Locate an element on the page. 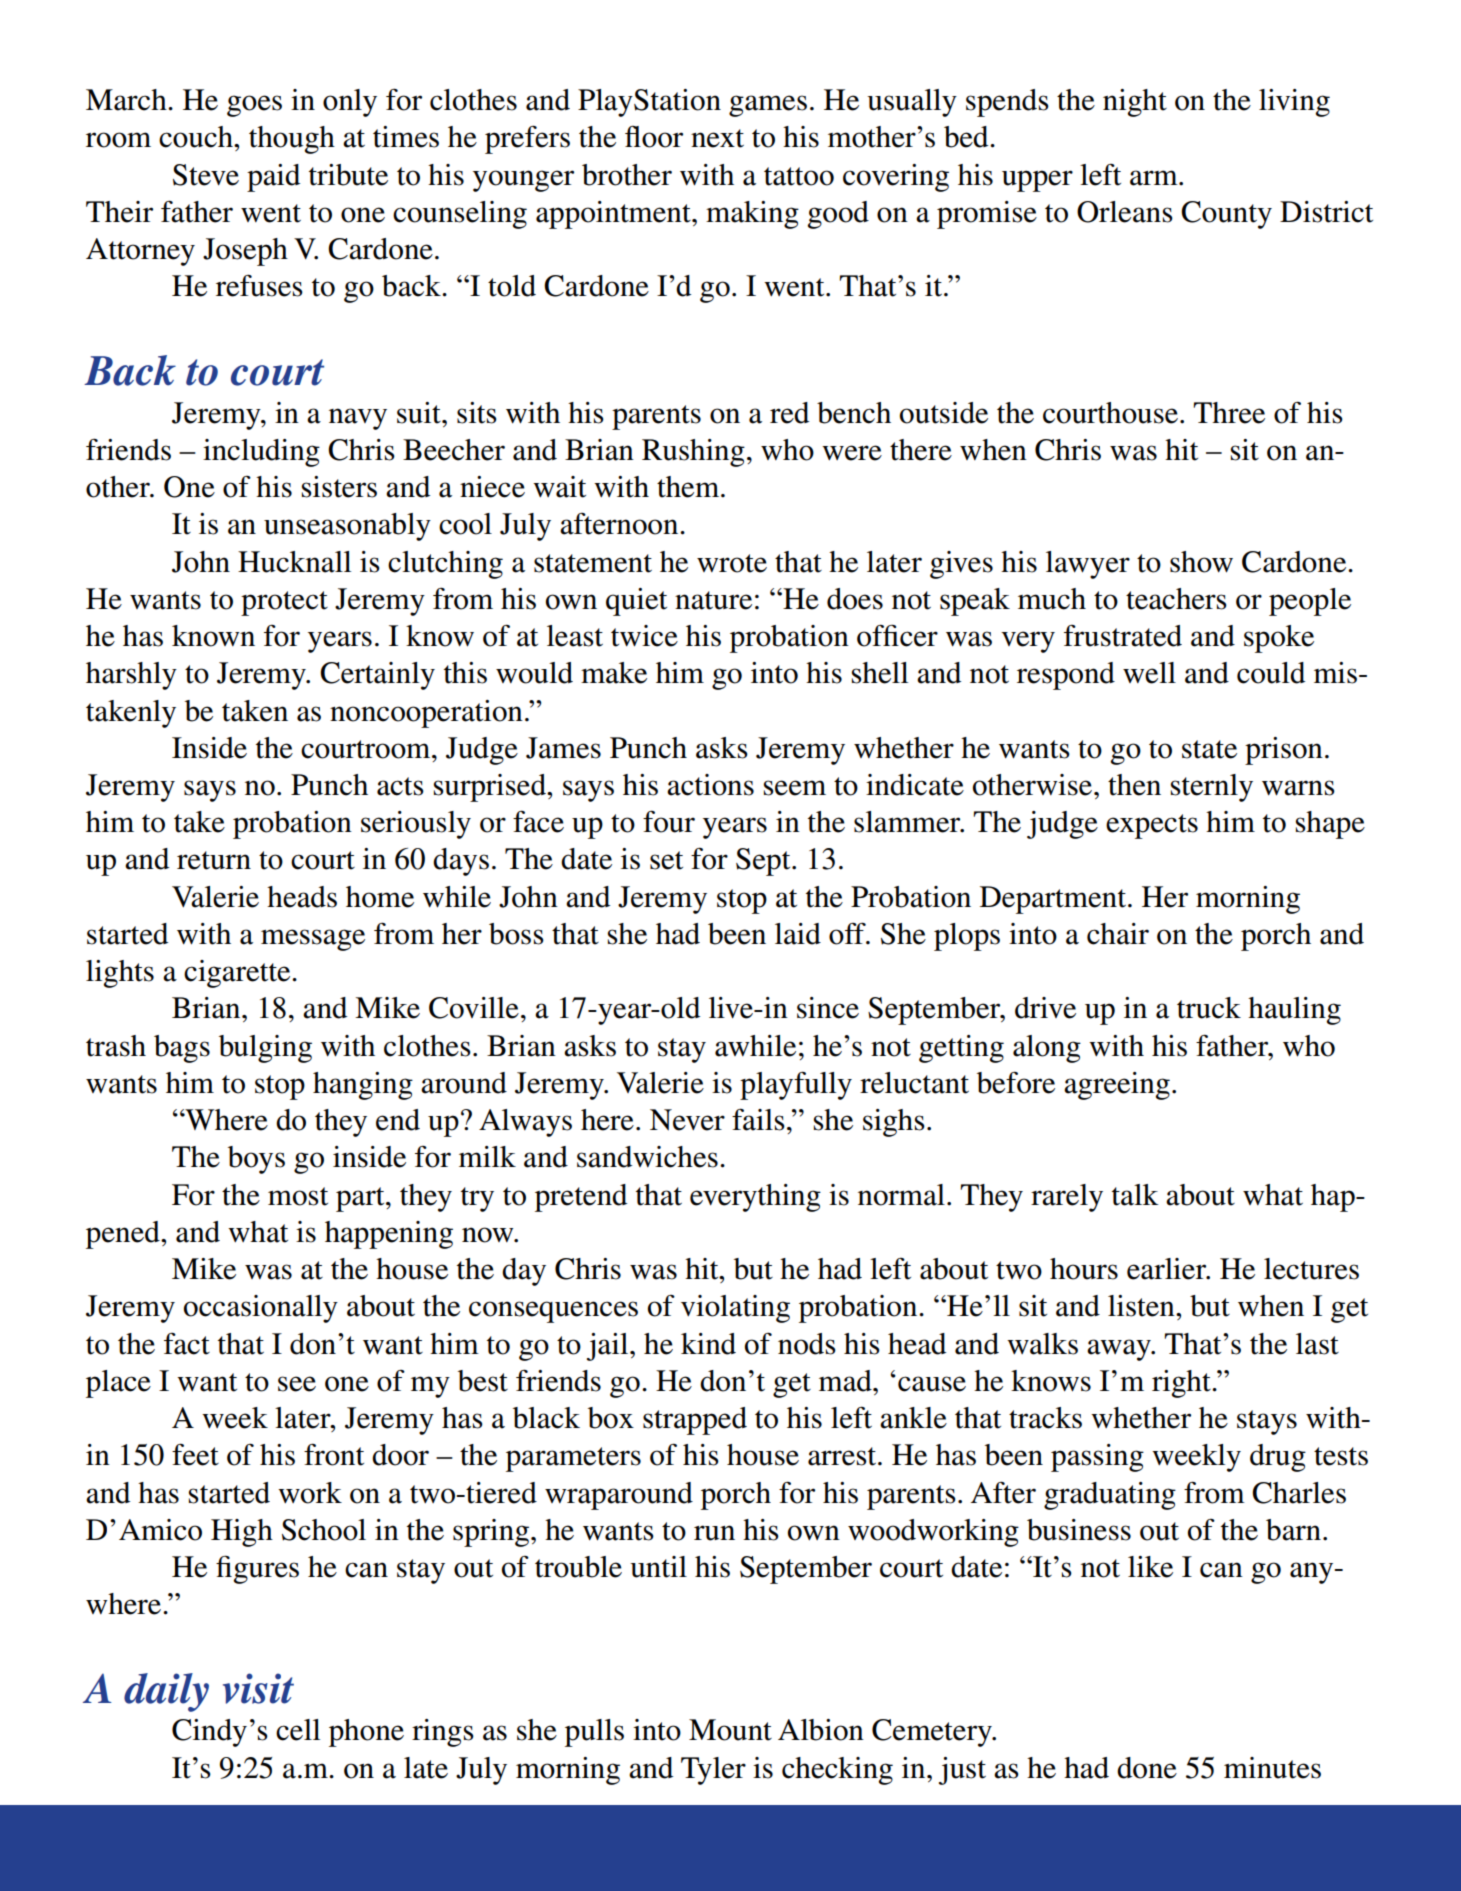 This document has width=1461, height=1891. show is located at coordinates (1201, 562).
